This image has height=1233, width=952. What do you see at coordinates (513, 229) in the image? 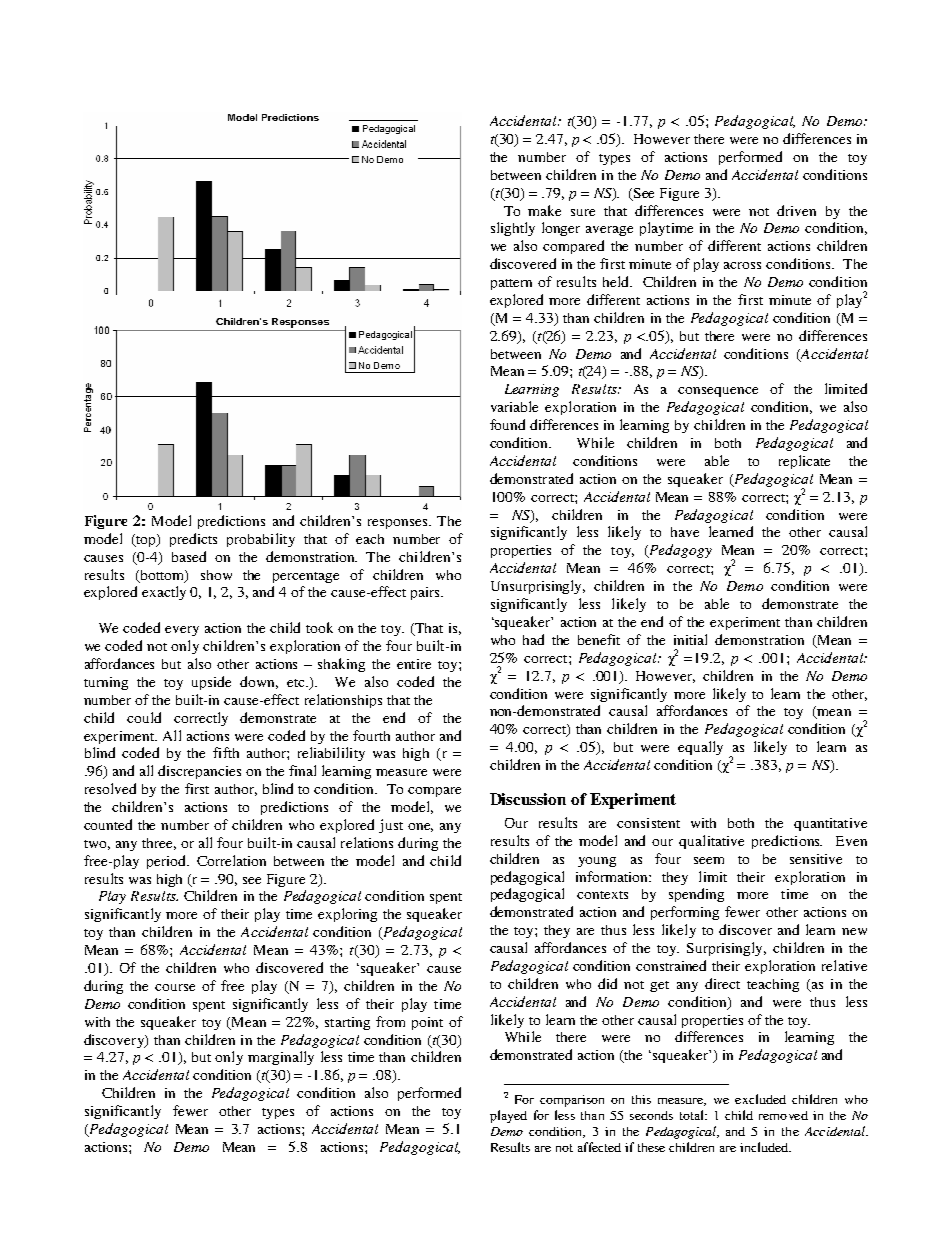
I see `slightly` at bounding box center [513, 229].
